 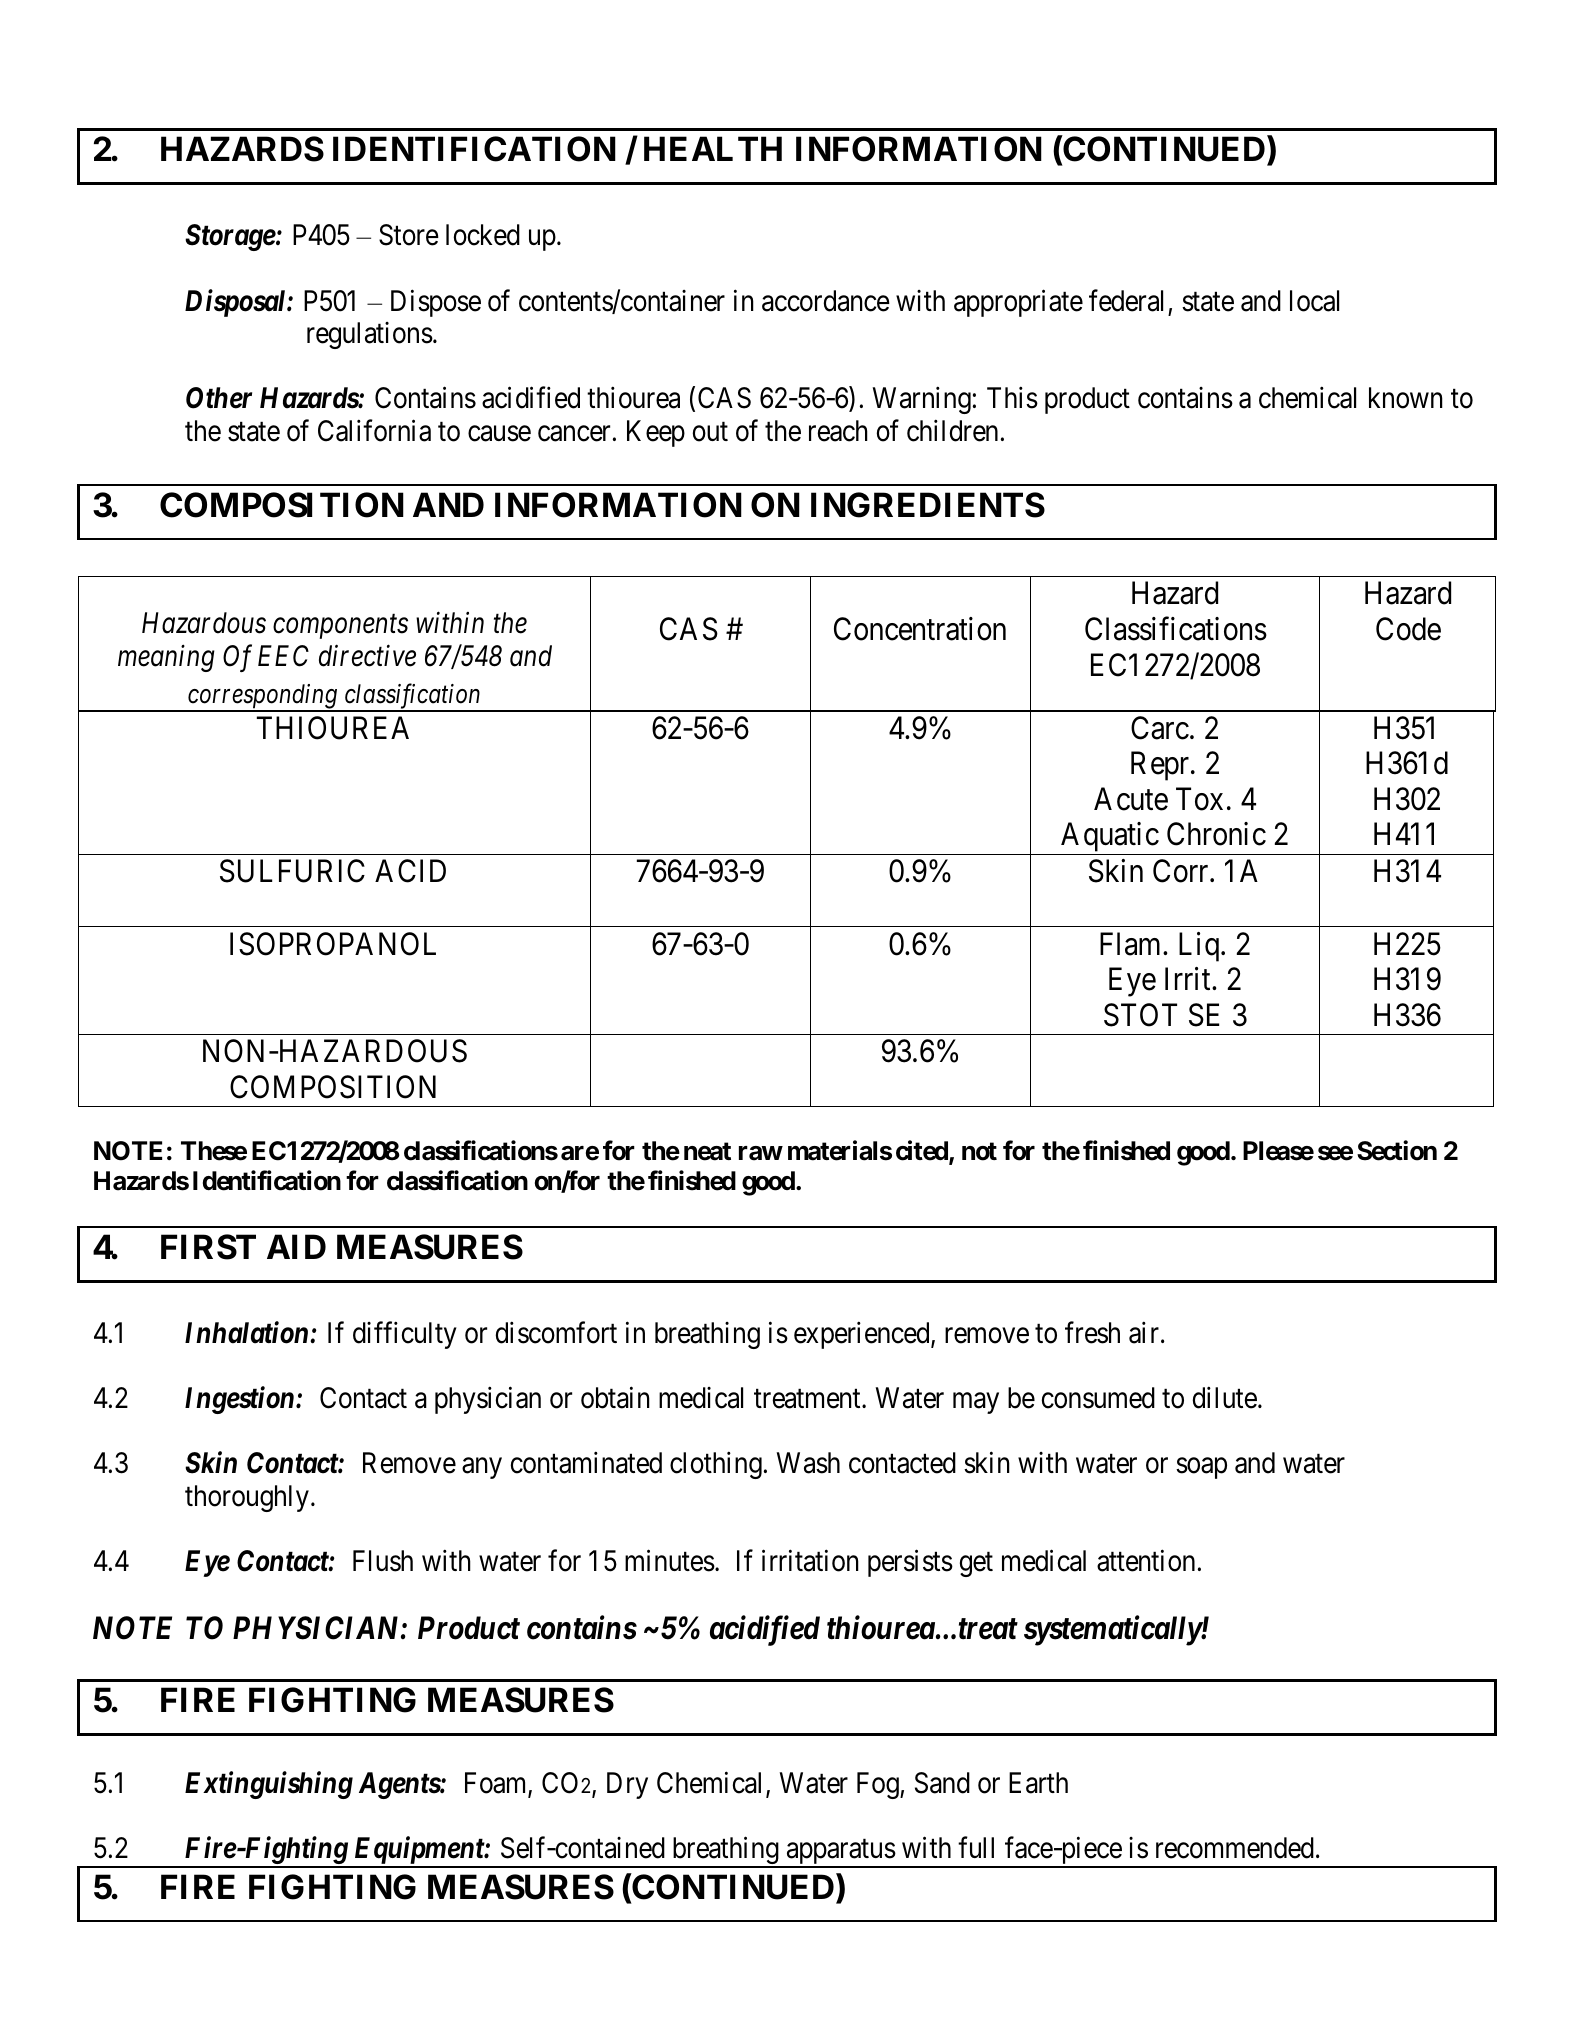 What do you see at coordinates (713, 148) in the document?
I see `HEALTH` at bounding box center [713, 148].
